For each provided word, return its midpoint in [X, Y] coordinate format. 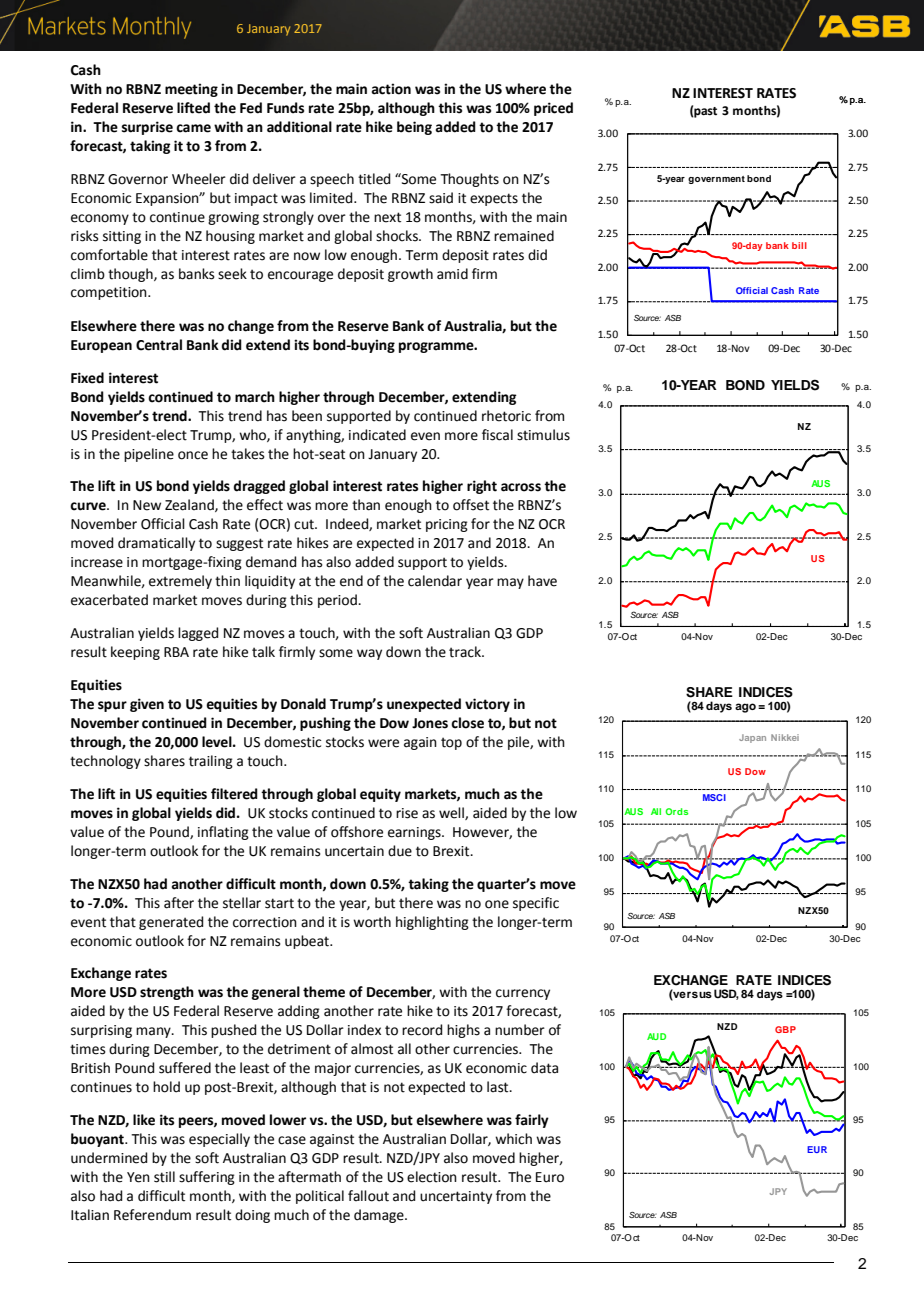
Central [159, 345]
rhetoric [506, 416]
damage [380, 1216]
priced [553, 109]
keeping [135, 653]
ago [745, 708]
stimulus [543, 435]
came [193, 128]
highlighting [432, 923]
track [466, 652]
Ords [676, 811]
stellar [242, 903]
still [164, 1177]
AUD [656, 1036]
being [414, 128]
